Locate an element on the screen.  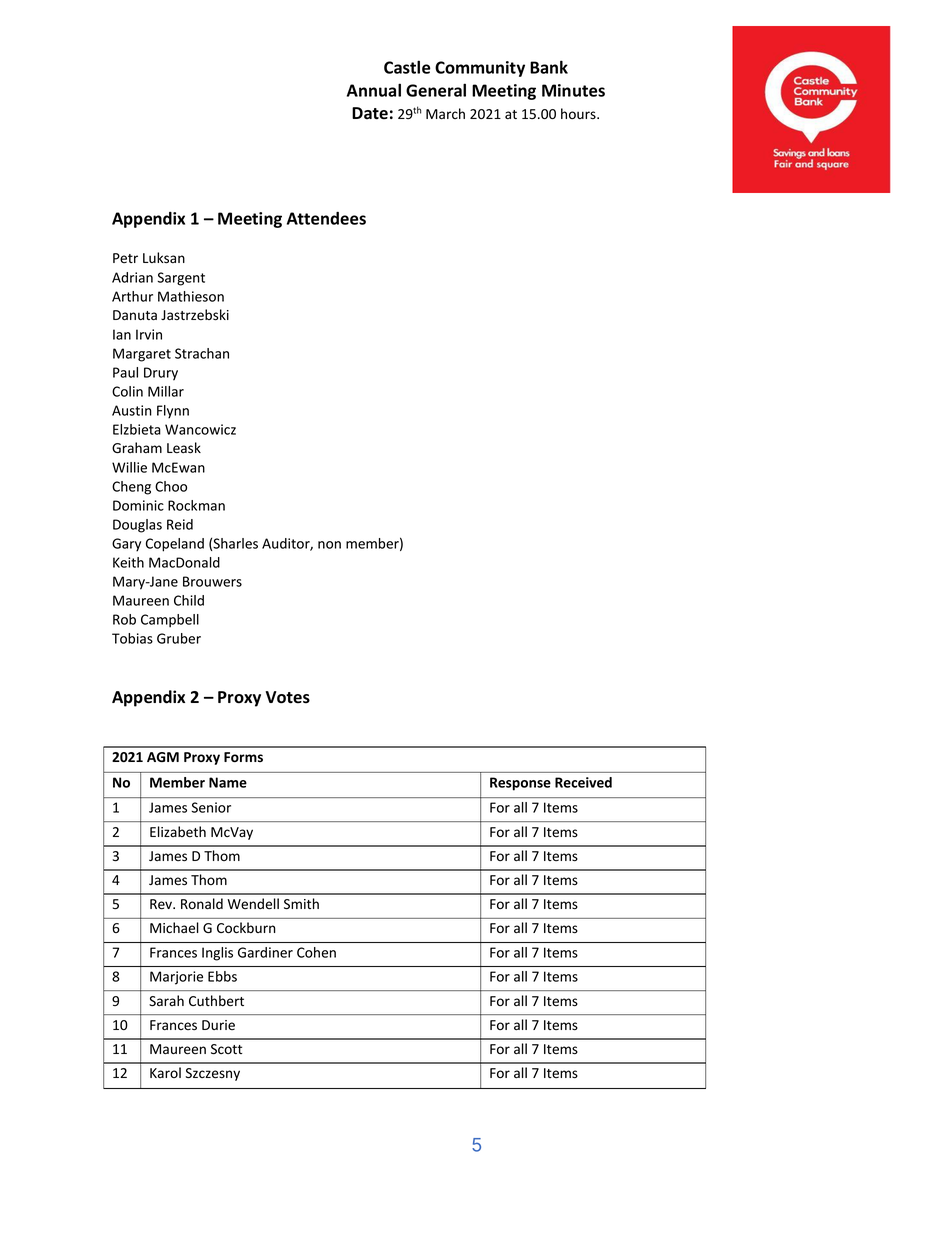
Response is located at coordinates (520, 784).
